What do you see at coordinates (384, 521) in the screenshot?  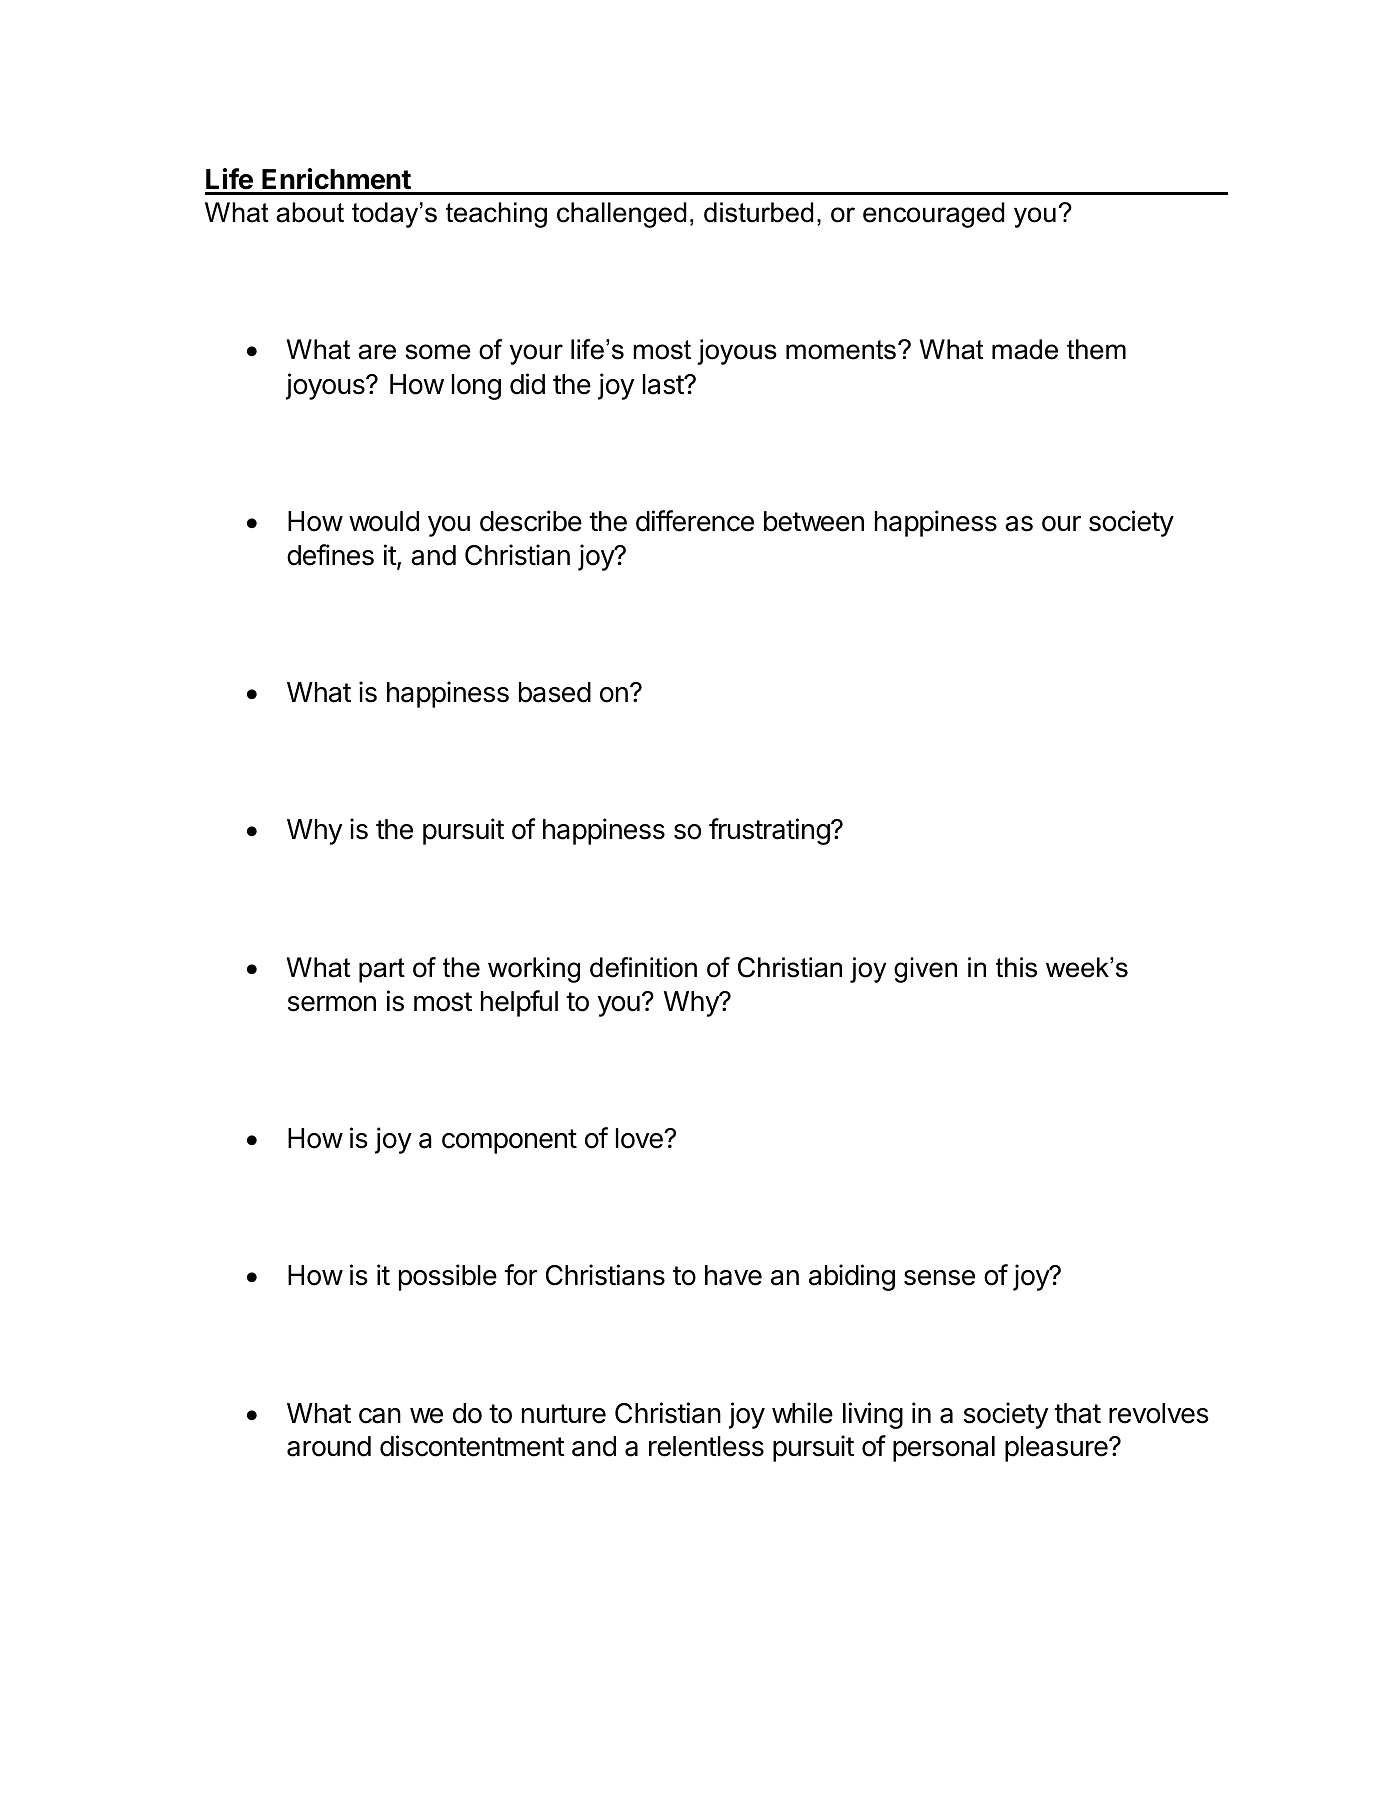 I see `would` at bounding box center [384, 521].
